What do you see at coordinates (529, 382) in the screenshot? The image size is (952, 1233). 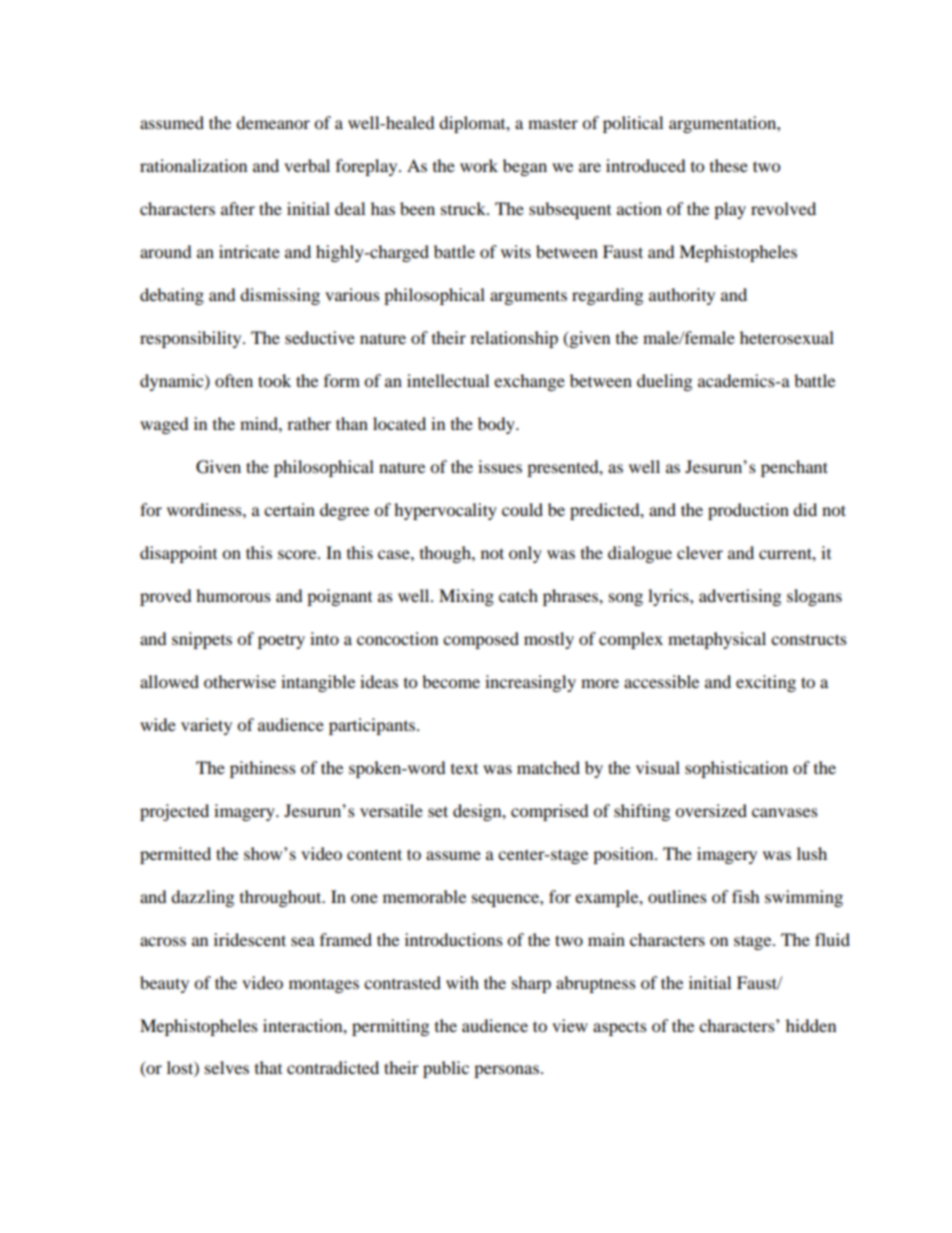 I see `exchange` at bounding box center [529, 382].
